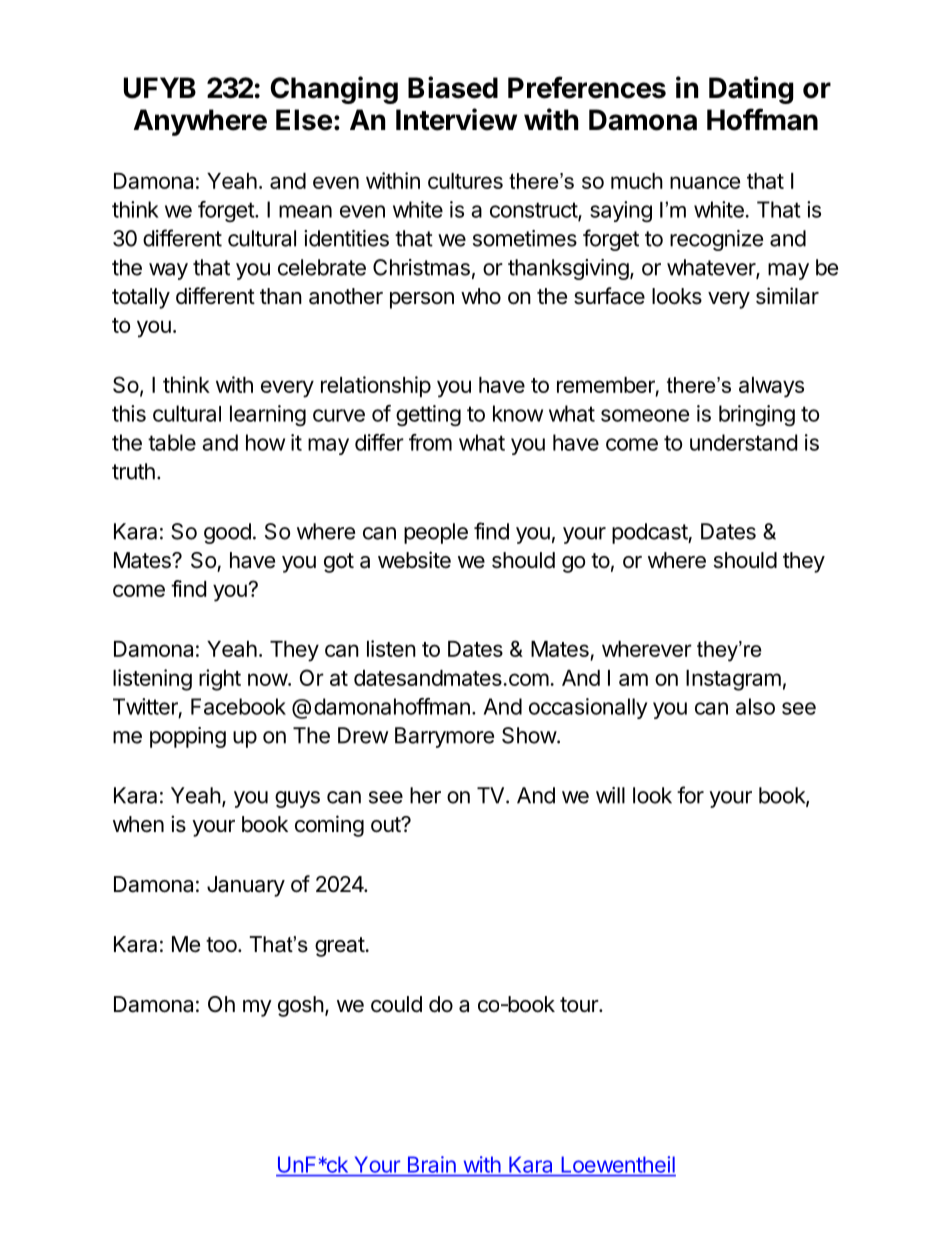 Image resolution: width=952 pixels, height=1233 pixels. I want to click on Dating, so click(751, 90).
